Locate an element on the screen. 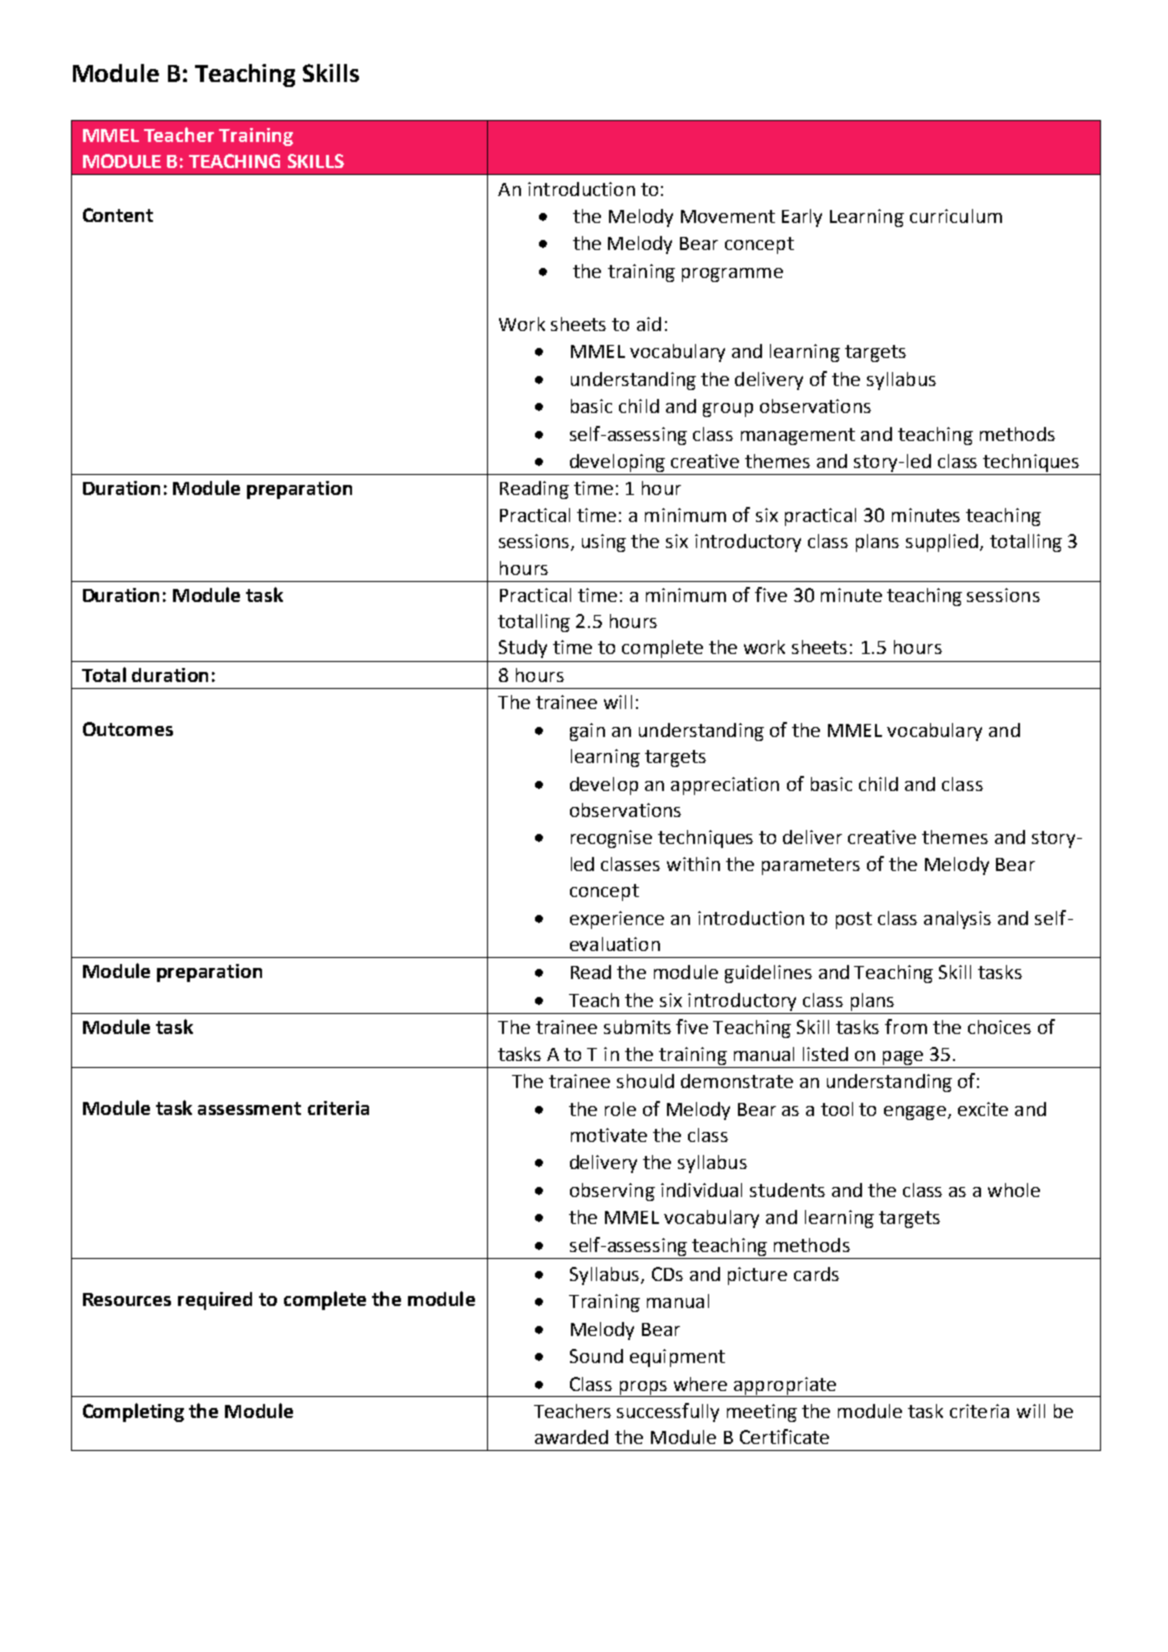 The image size is (1168, 1652). assessment is located at coordinates (249, 1108).
